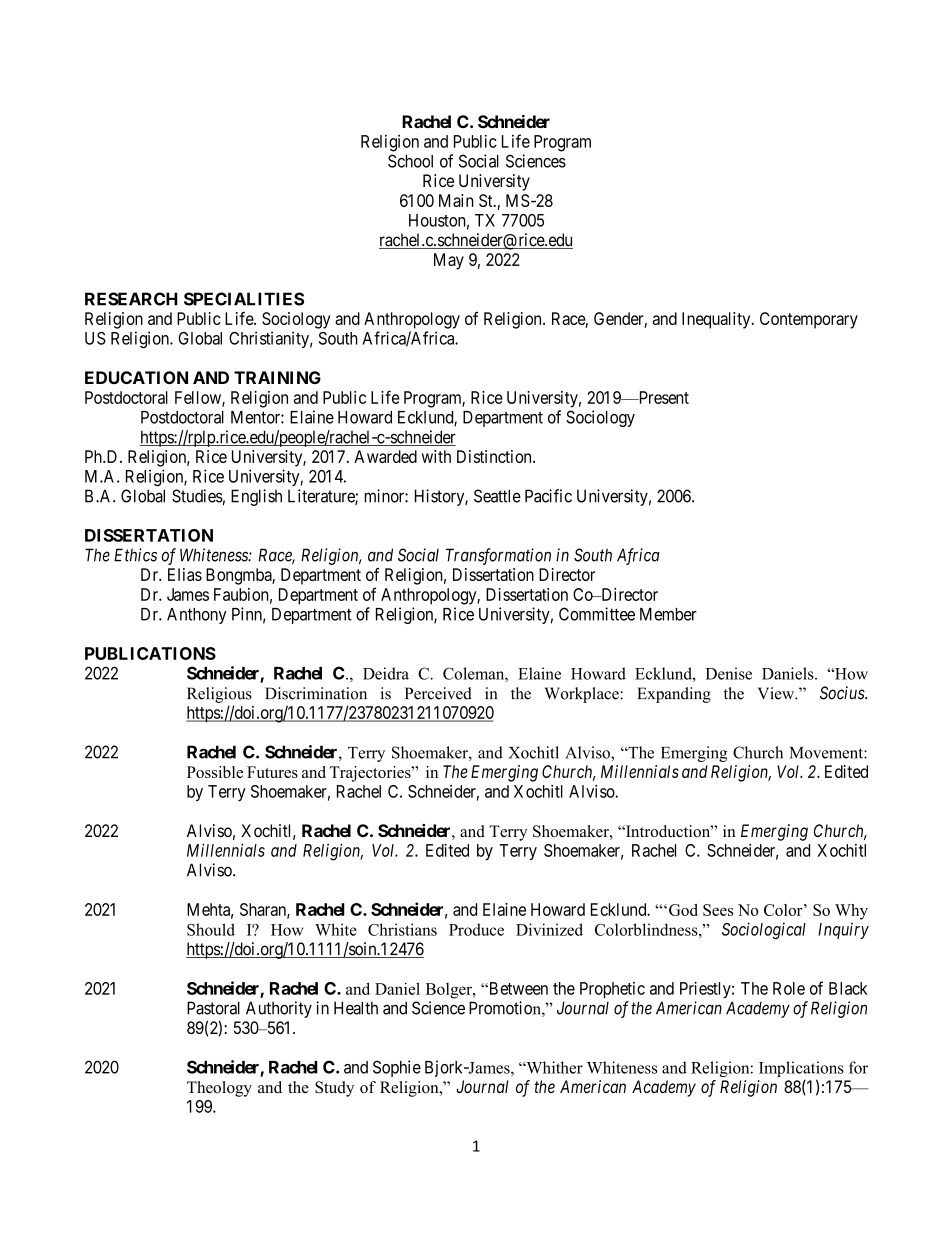 Image resolution: width=952 pixels, height=1233 pixels. What do you see at coordinates (219, 1089) in the page?
I see `Theology` at bounding box center [219, 1089].
